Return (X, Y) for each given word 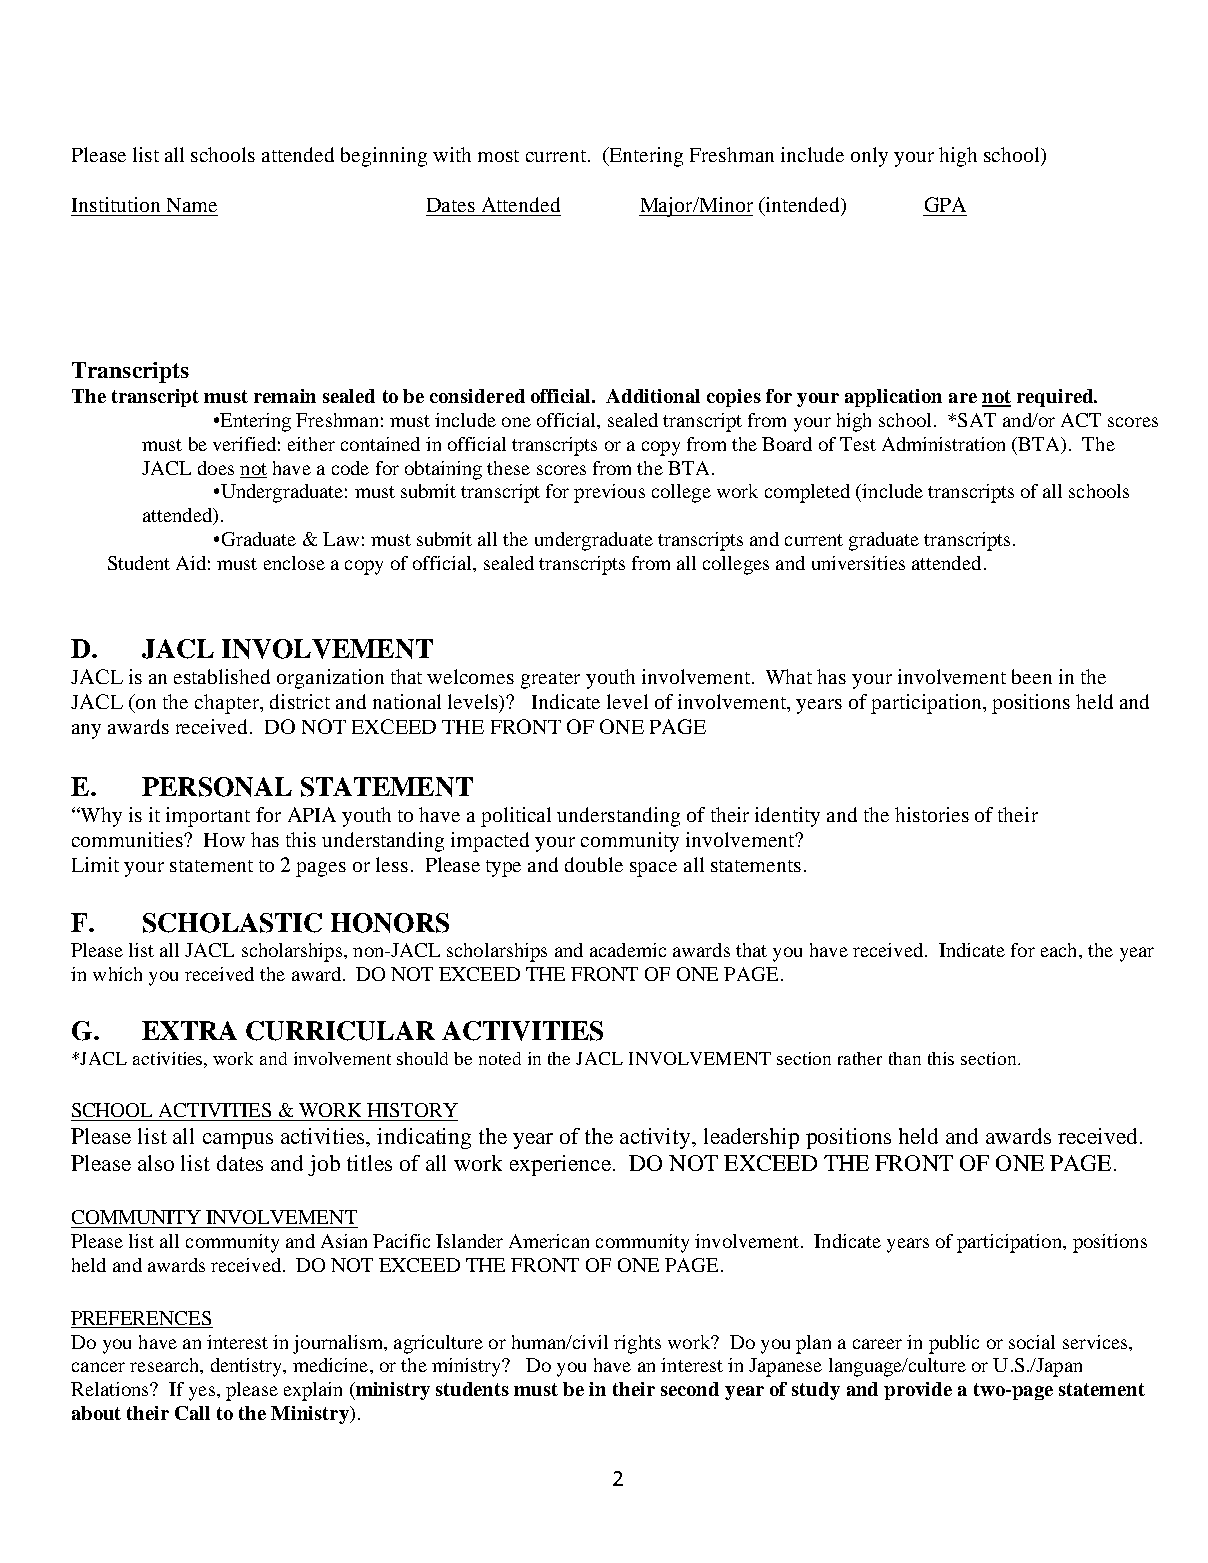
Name (192, 205)
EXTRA (189, 1030)
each (1060, 950)
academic (628, 950)
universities (858, 563)
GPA (945, 204)
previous (609, 493)
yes (202, 1393)
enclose (294, 563)
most (498, 156)
